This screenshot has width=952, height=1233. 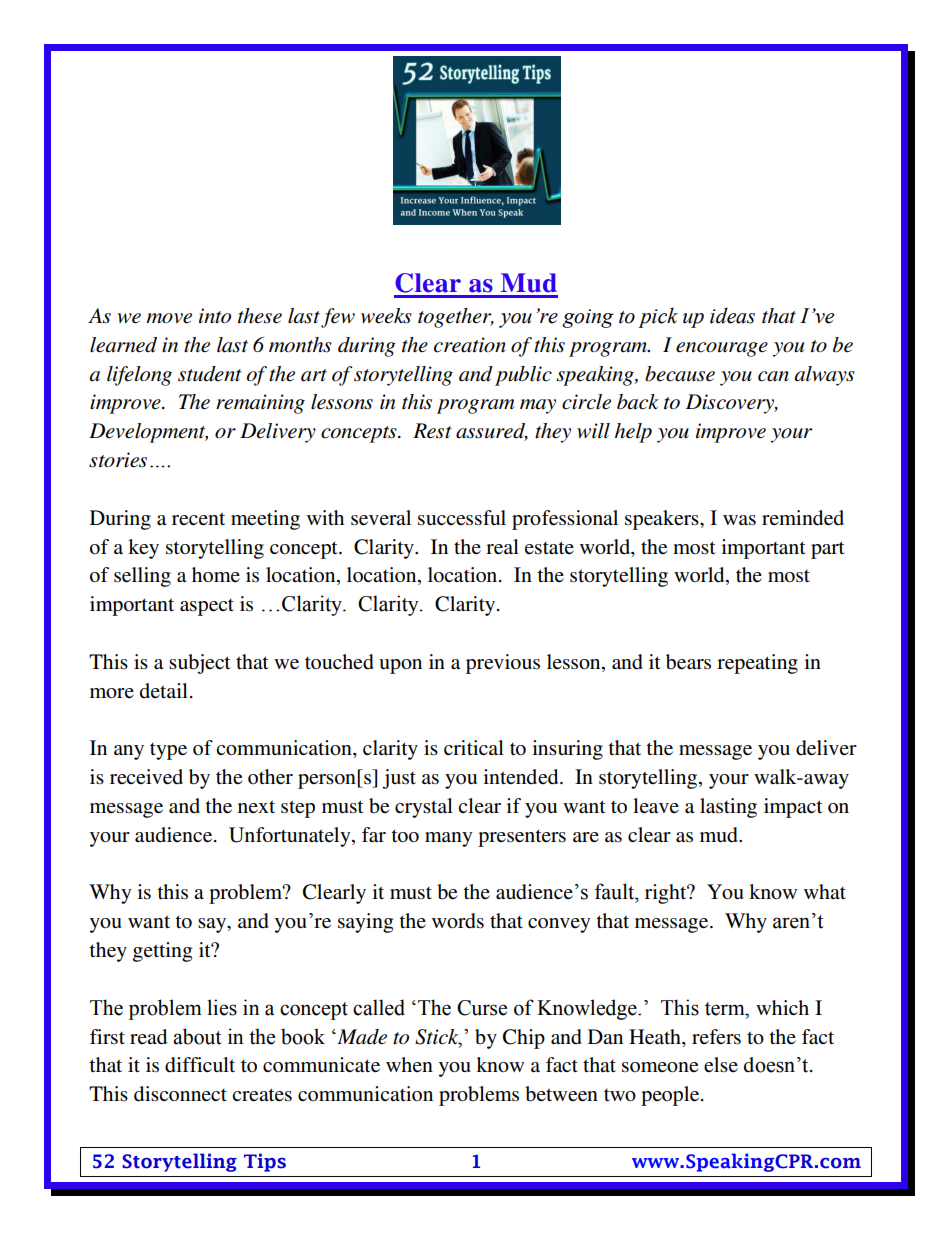 I want to click on between, so click(x=561, y=1094).
